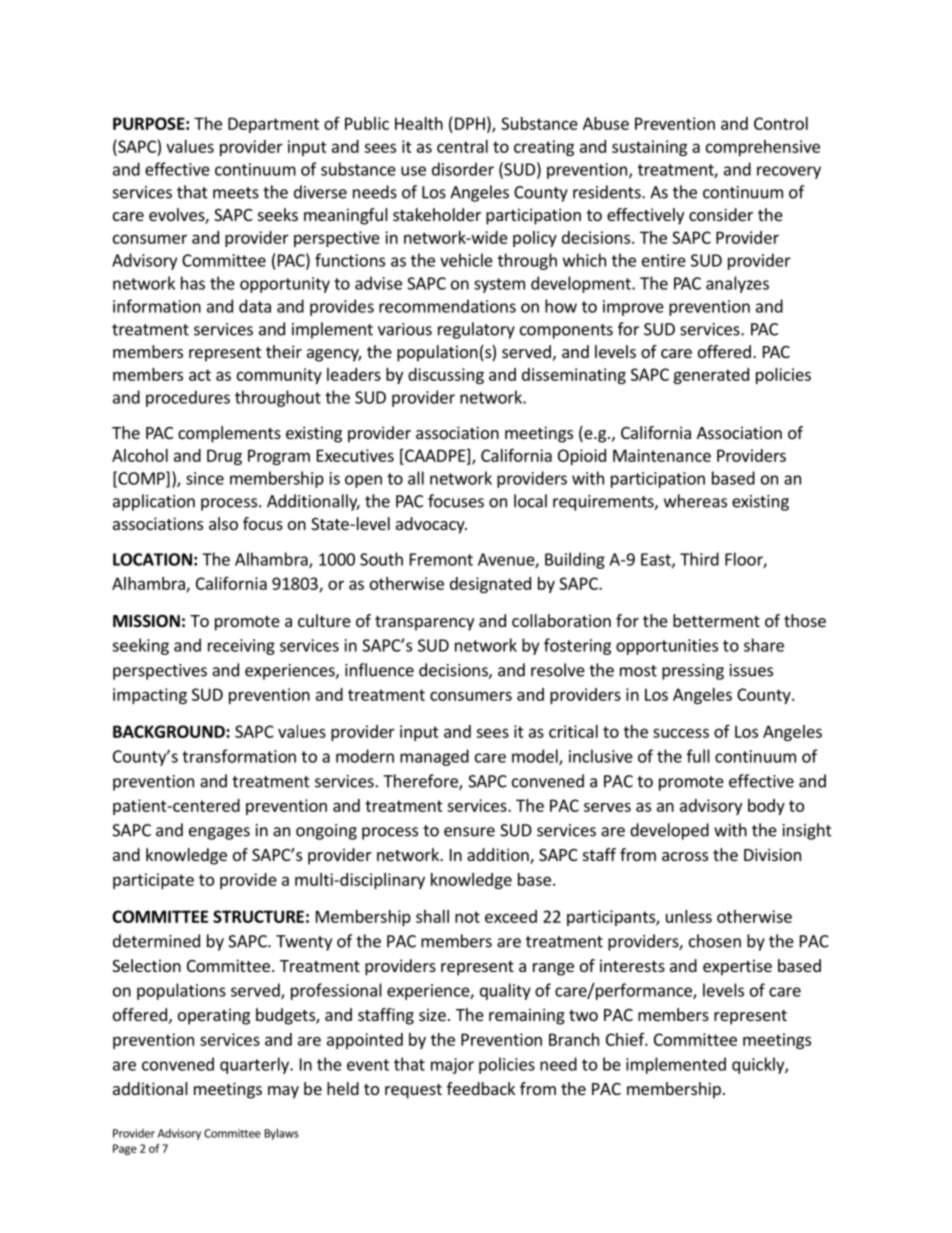 This screenshot has width=952, height=1233. I want to click on Branch, so click(574, 1039).
